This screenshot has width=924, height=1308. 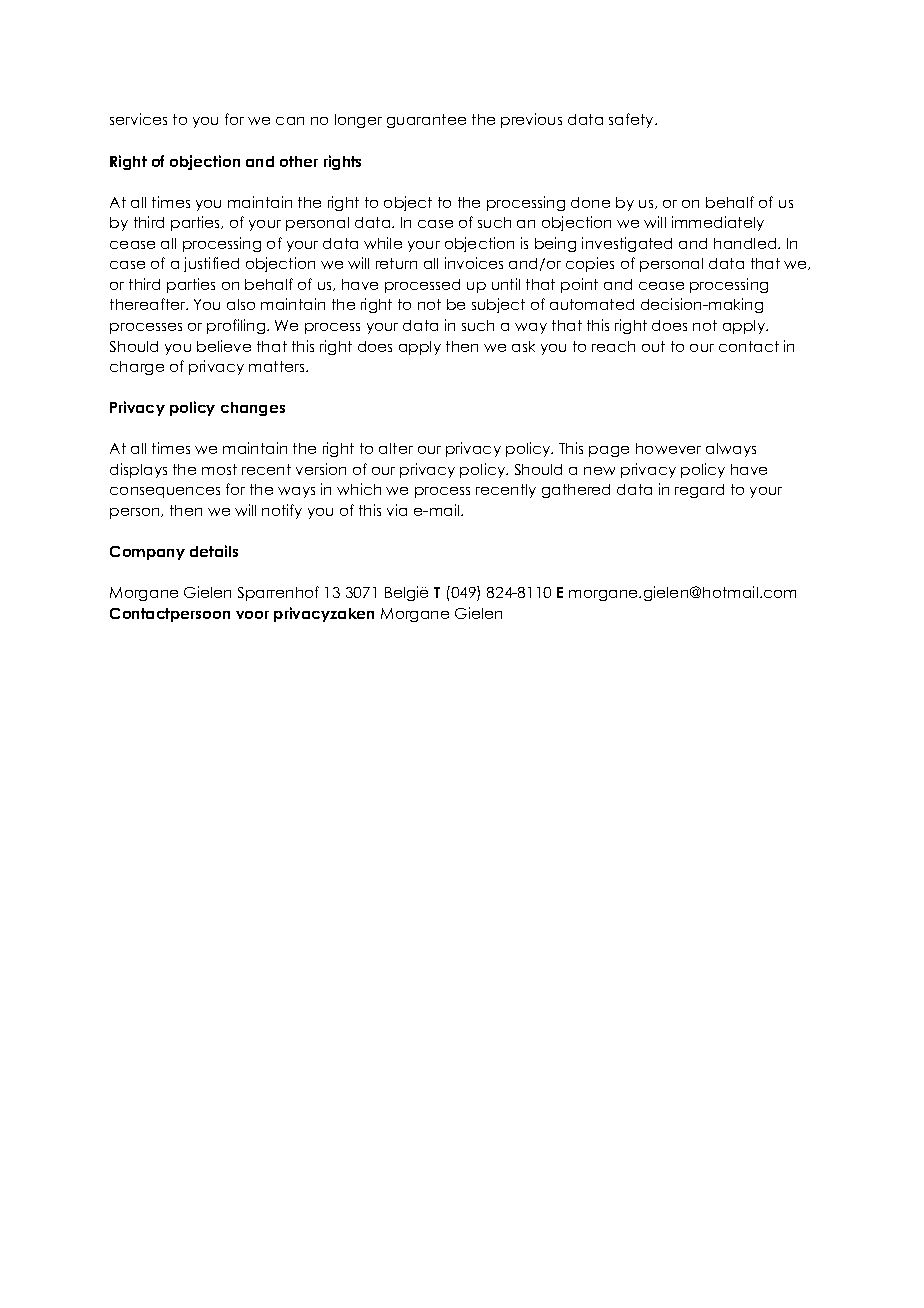 What do you see at coordinates (506, 284) in the screenshot?
I see `until` at bounding box center [506, 284].
